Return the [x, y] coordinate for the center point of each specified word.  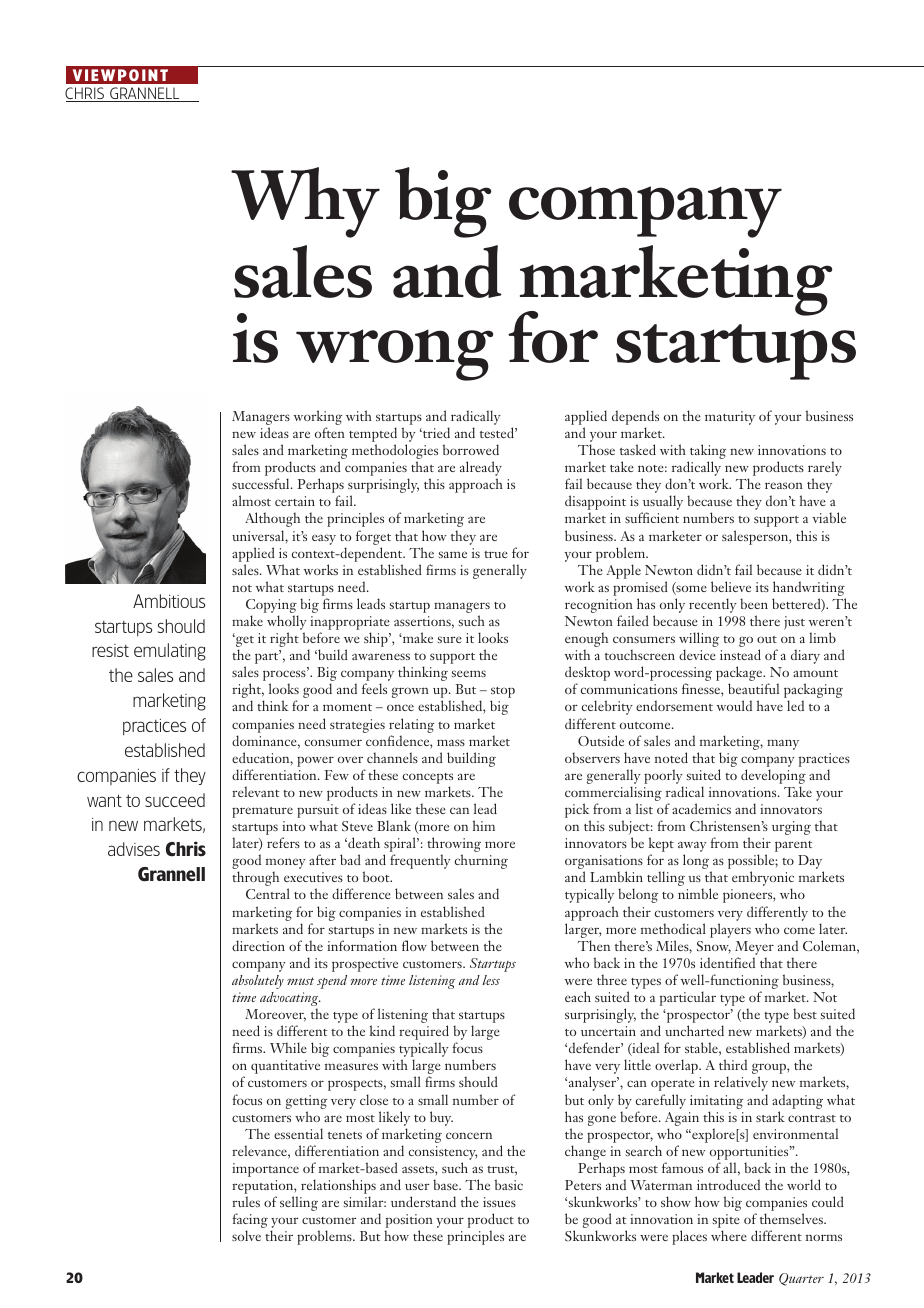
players [730, 930]
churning [481, 861]
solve [246, 1235]
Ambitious [169, 601]
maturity [730, 418]
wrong [394, 355]
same [453, 554]
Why [305, 202]
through [255, 878]
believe [731, 586]
